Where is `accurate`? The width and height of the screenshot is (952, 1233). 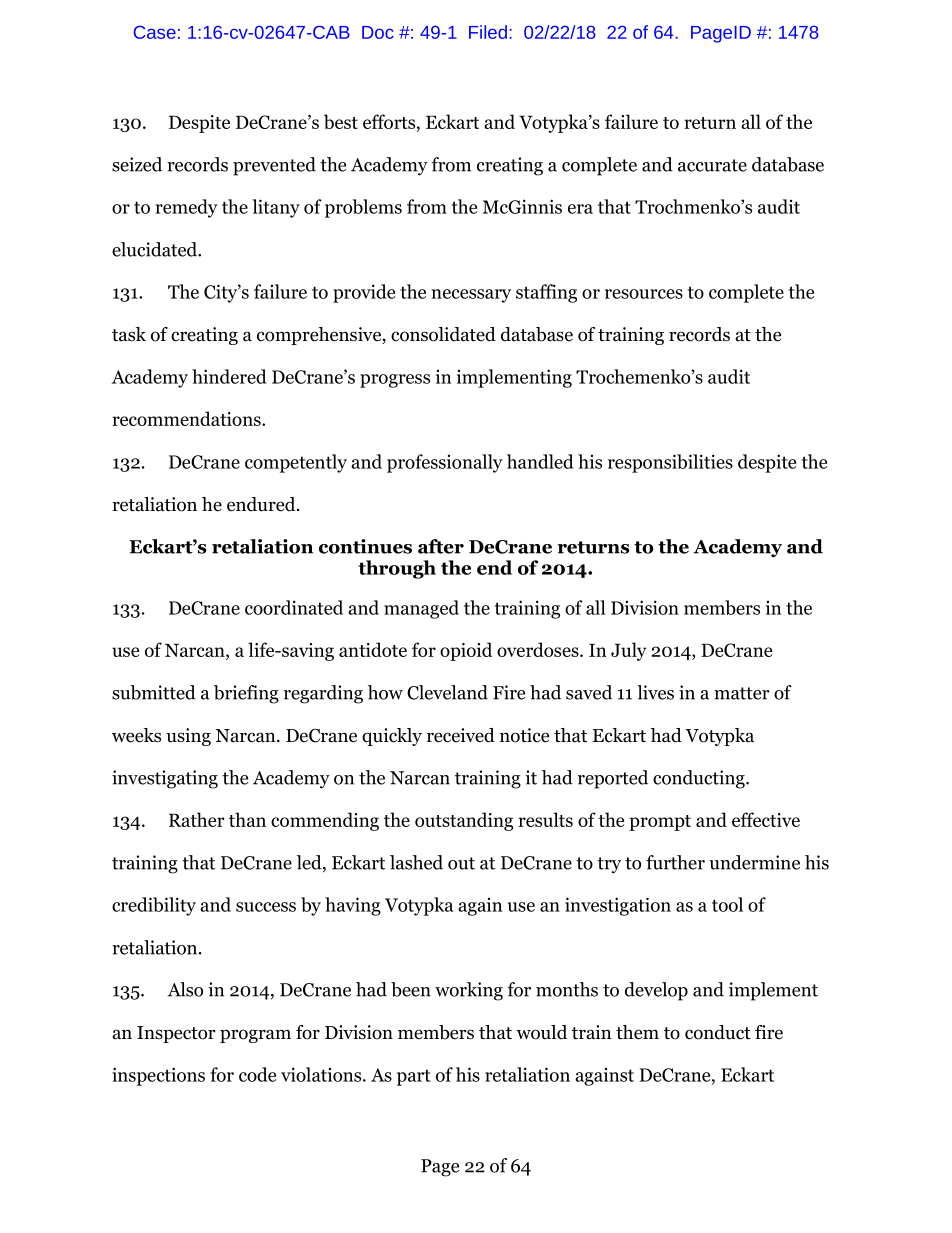
accurate is located at coordinates (712, 165).
